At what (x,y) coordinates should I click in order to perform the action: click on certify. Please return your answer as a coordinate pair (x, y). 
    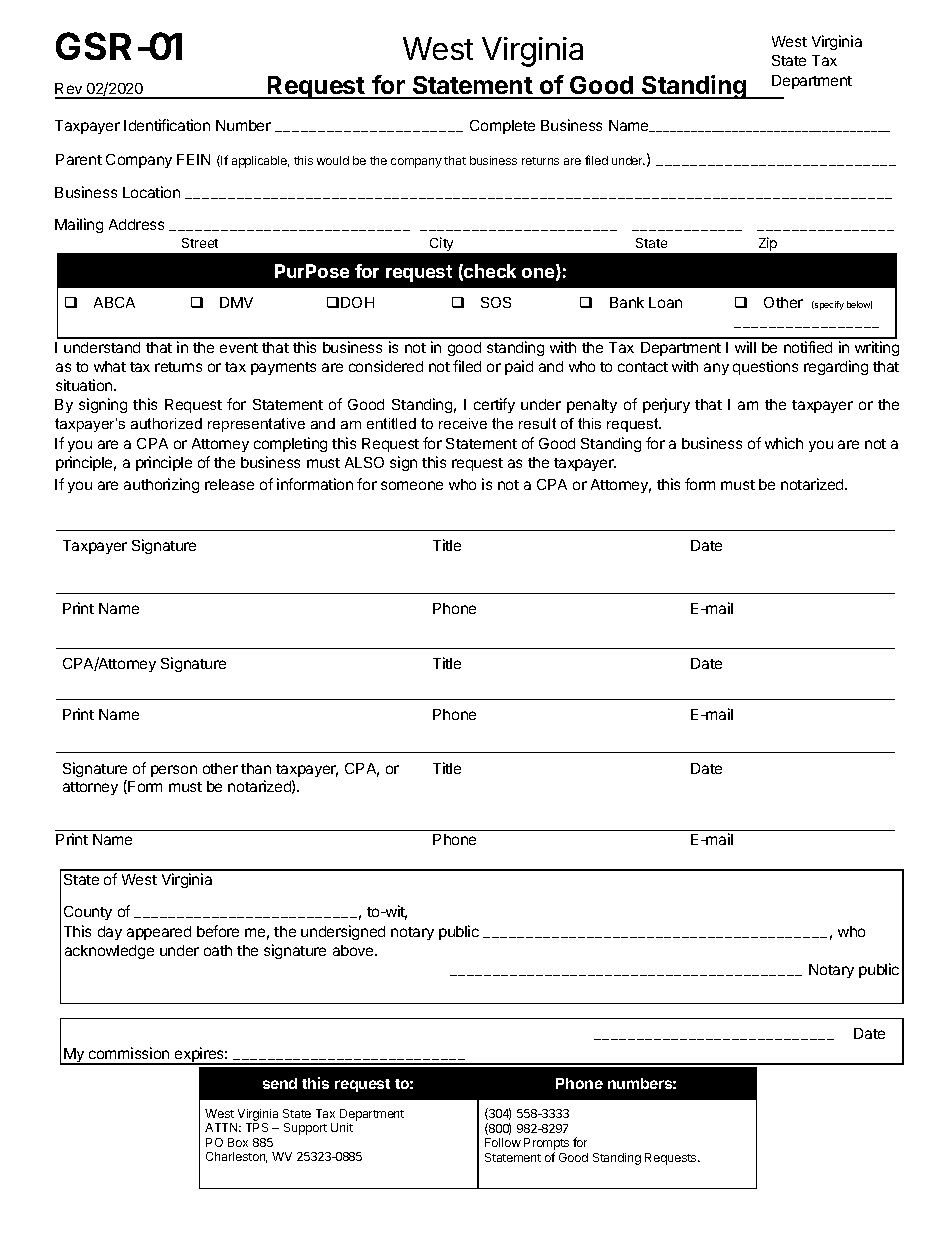
    Looking at the image, I should click on (494, 405).
